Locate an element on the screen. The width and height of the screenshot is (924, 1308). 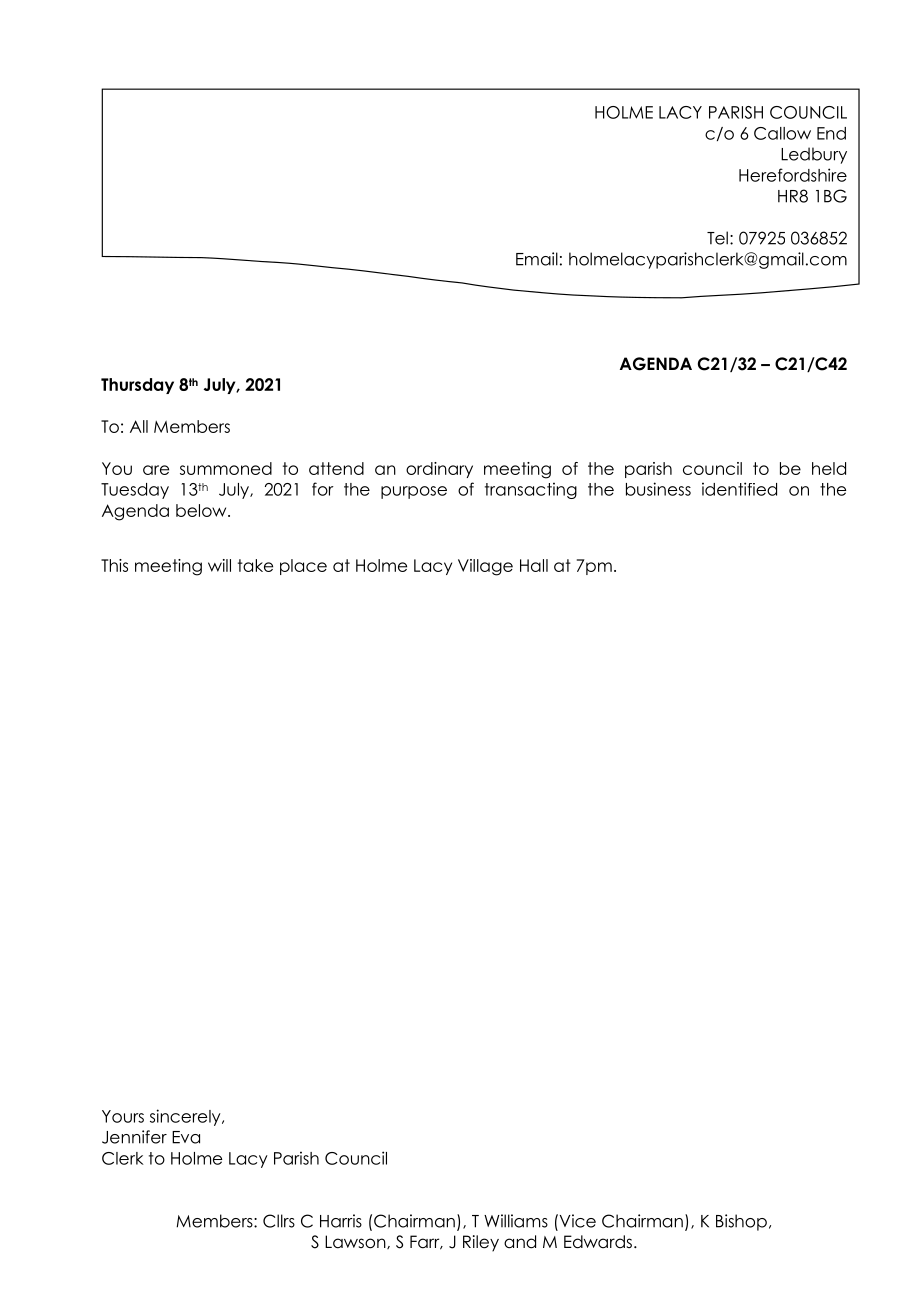
Callow is located at coordinates (782, 133).
